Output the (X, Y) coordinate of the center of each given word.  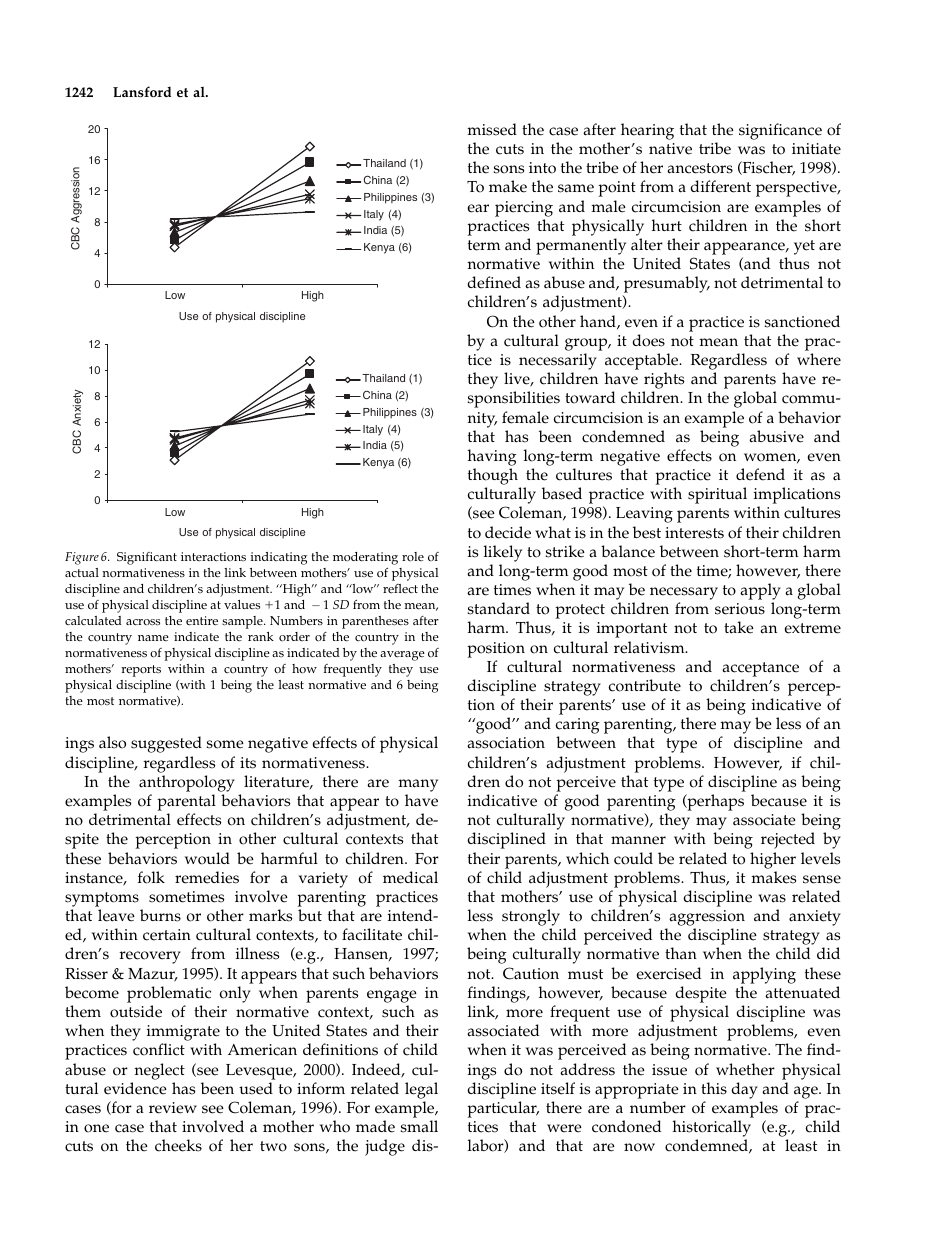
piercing (524, 209)
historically (712, 1130)
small (419, 1126)
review (173, 1108)
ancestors (700, 168)
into (542, 168)
